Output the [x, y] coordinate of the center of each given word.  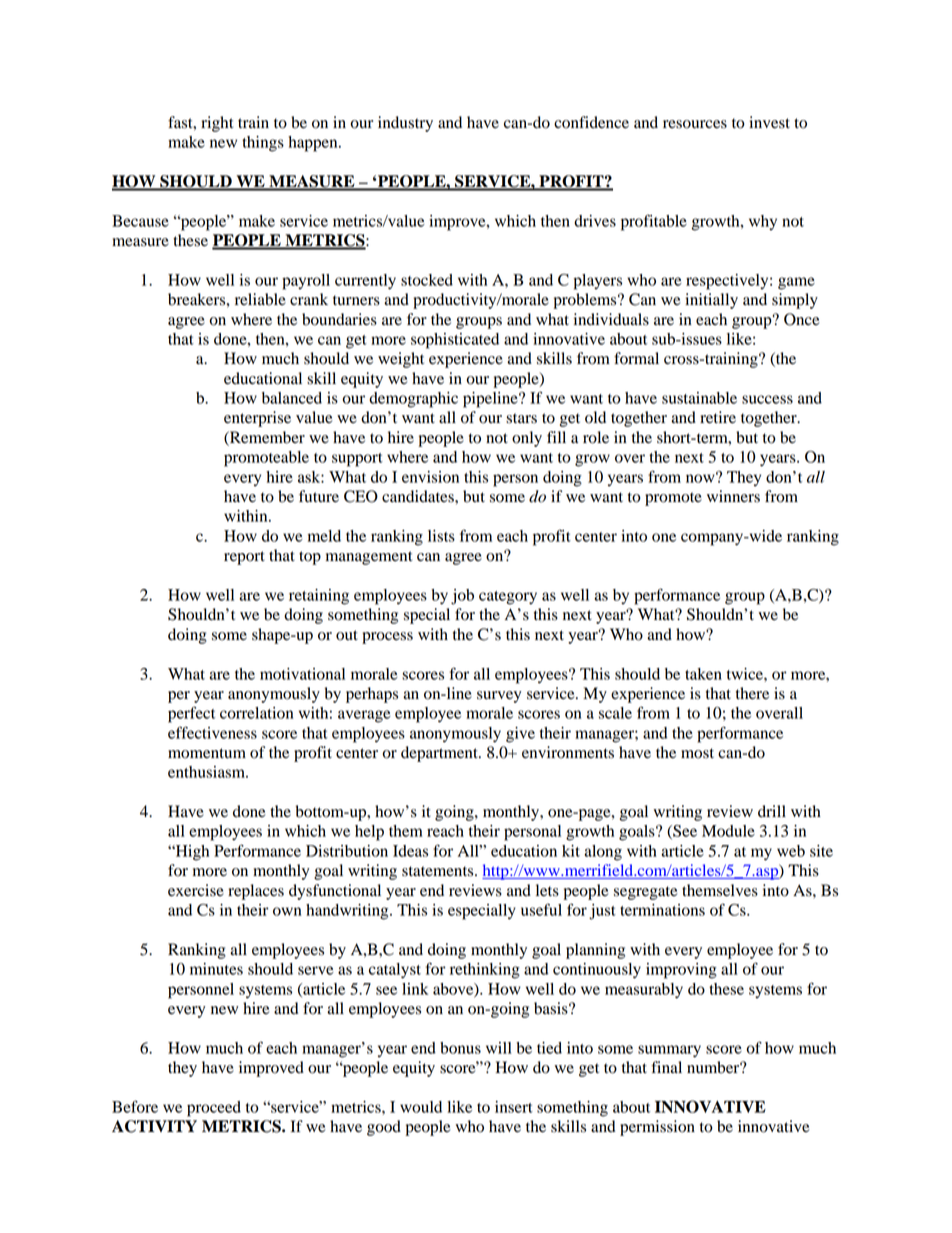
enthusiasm [207, 772]
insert [514, 1107]
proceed [214, 1109]
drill [772, 811]
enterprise [257, 419]
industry [405, 124]
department [440, 754]
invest [769, 122]
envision [430, 477]
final [666, 1067]
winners [733, 496]
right [217, 124]
